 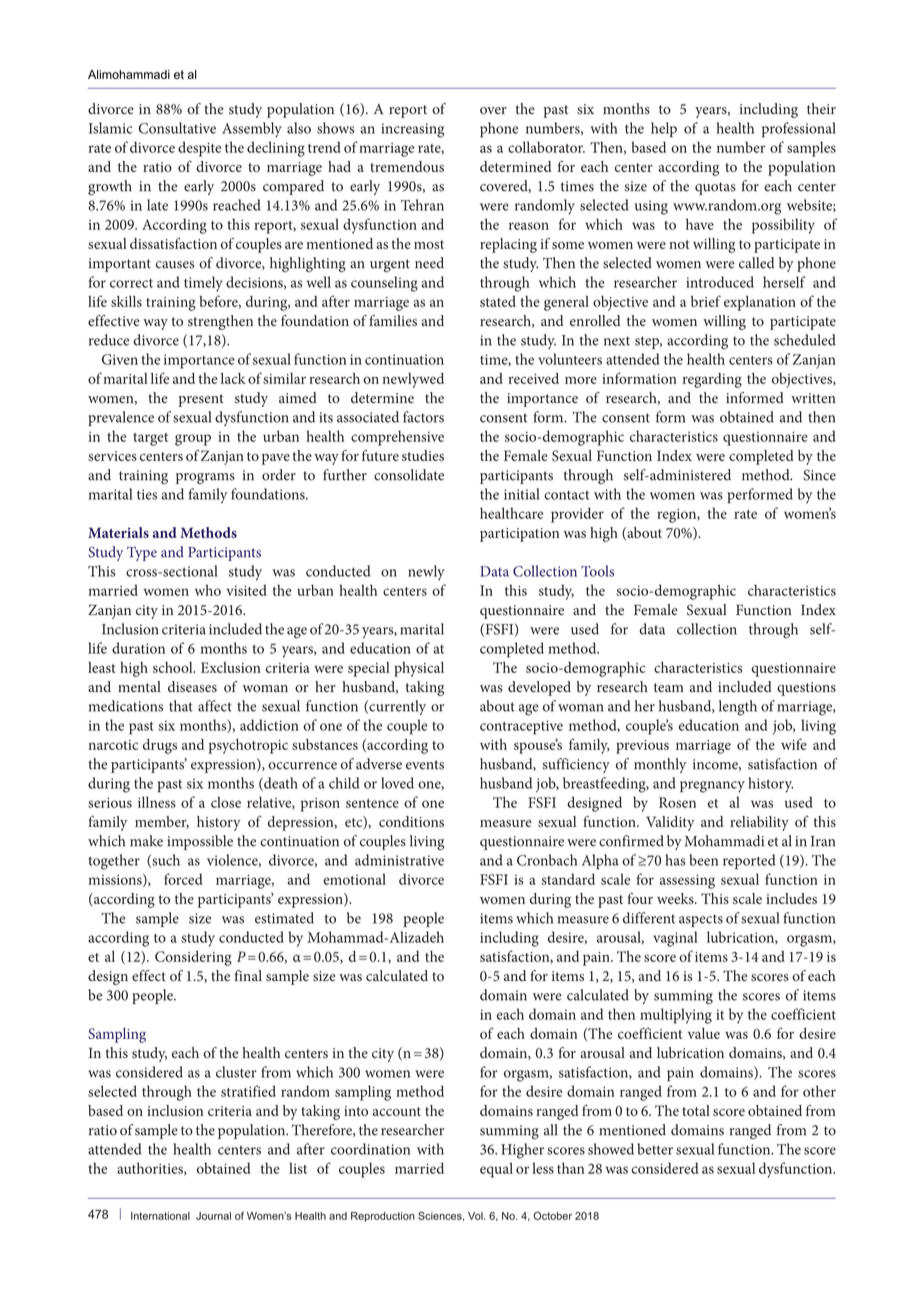 I want to click on quotas, so click(x=715, y=188).
